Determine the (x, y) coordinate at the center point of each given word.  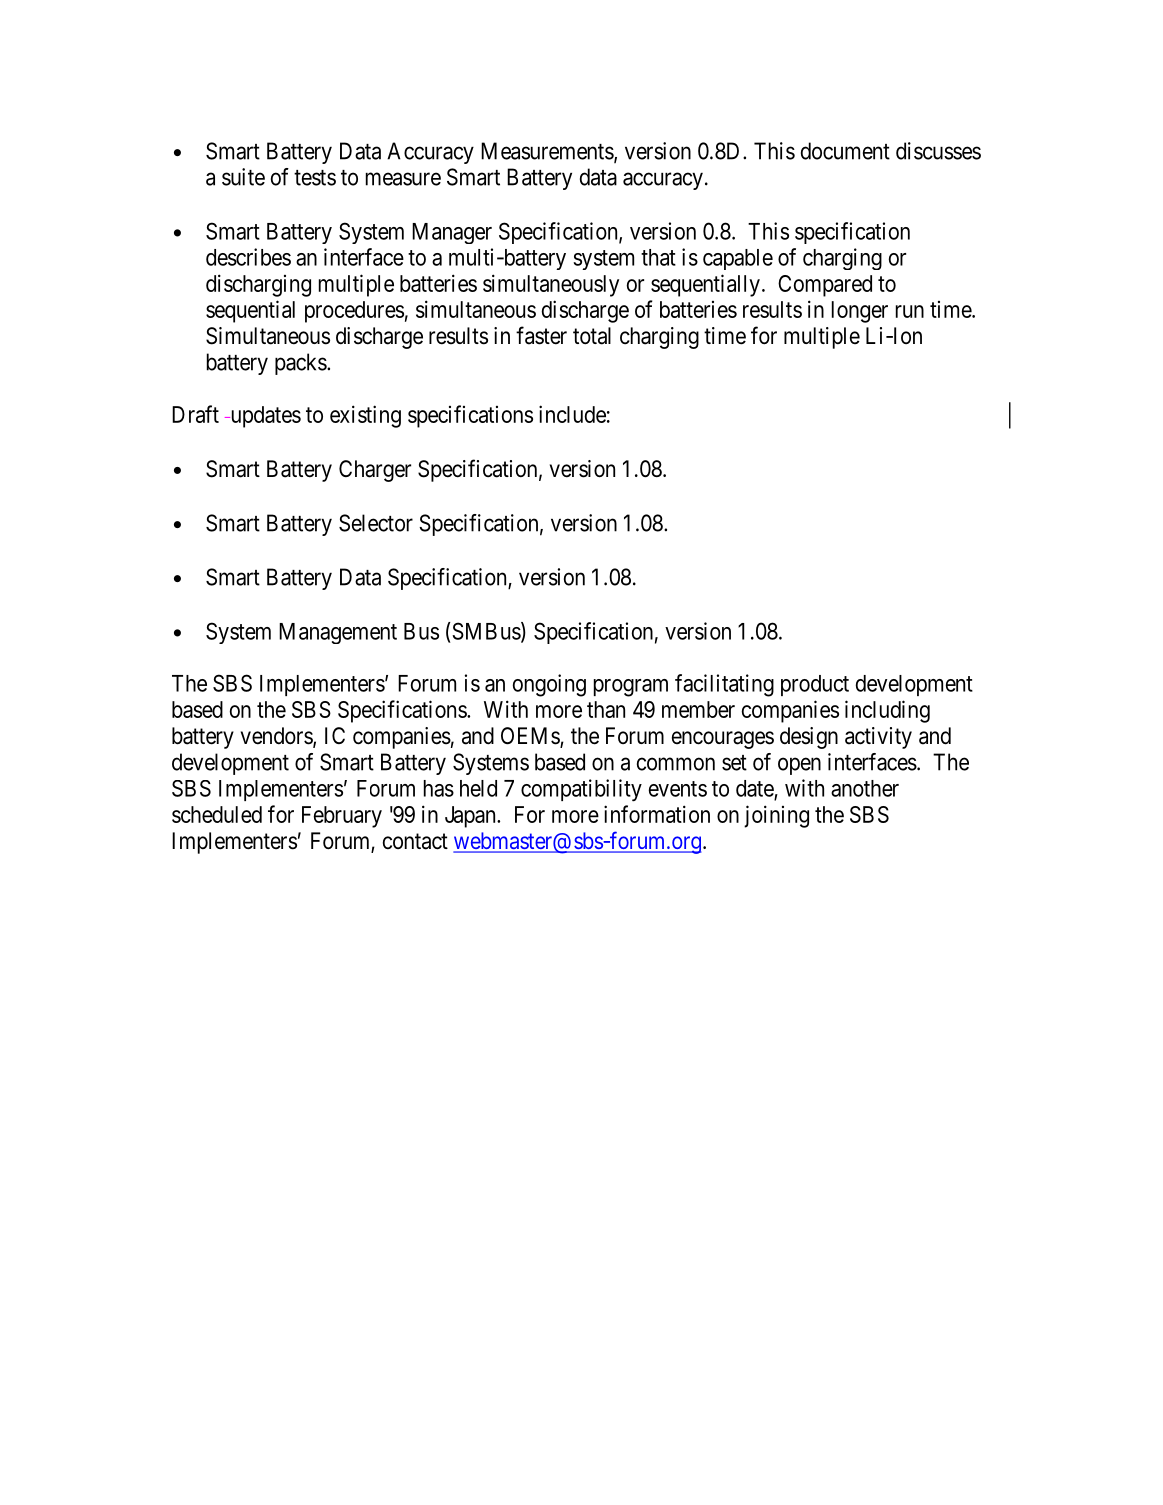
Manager (452, 233)
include (572, 414)
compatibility (581, 790)
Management (338, 633)
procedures (354, 312)
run (910, 311)
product (815, 685)
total (592, 336)
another (865, 788)
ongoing (549, 685)
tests (315, 178)
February (342, 817)
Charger (375, 471)
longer (860, 312)
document (845, 151)
